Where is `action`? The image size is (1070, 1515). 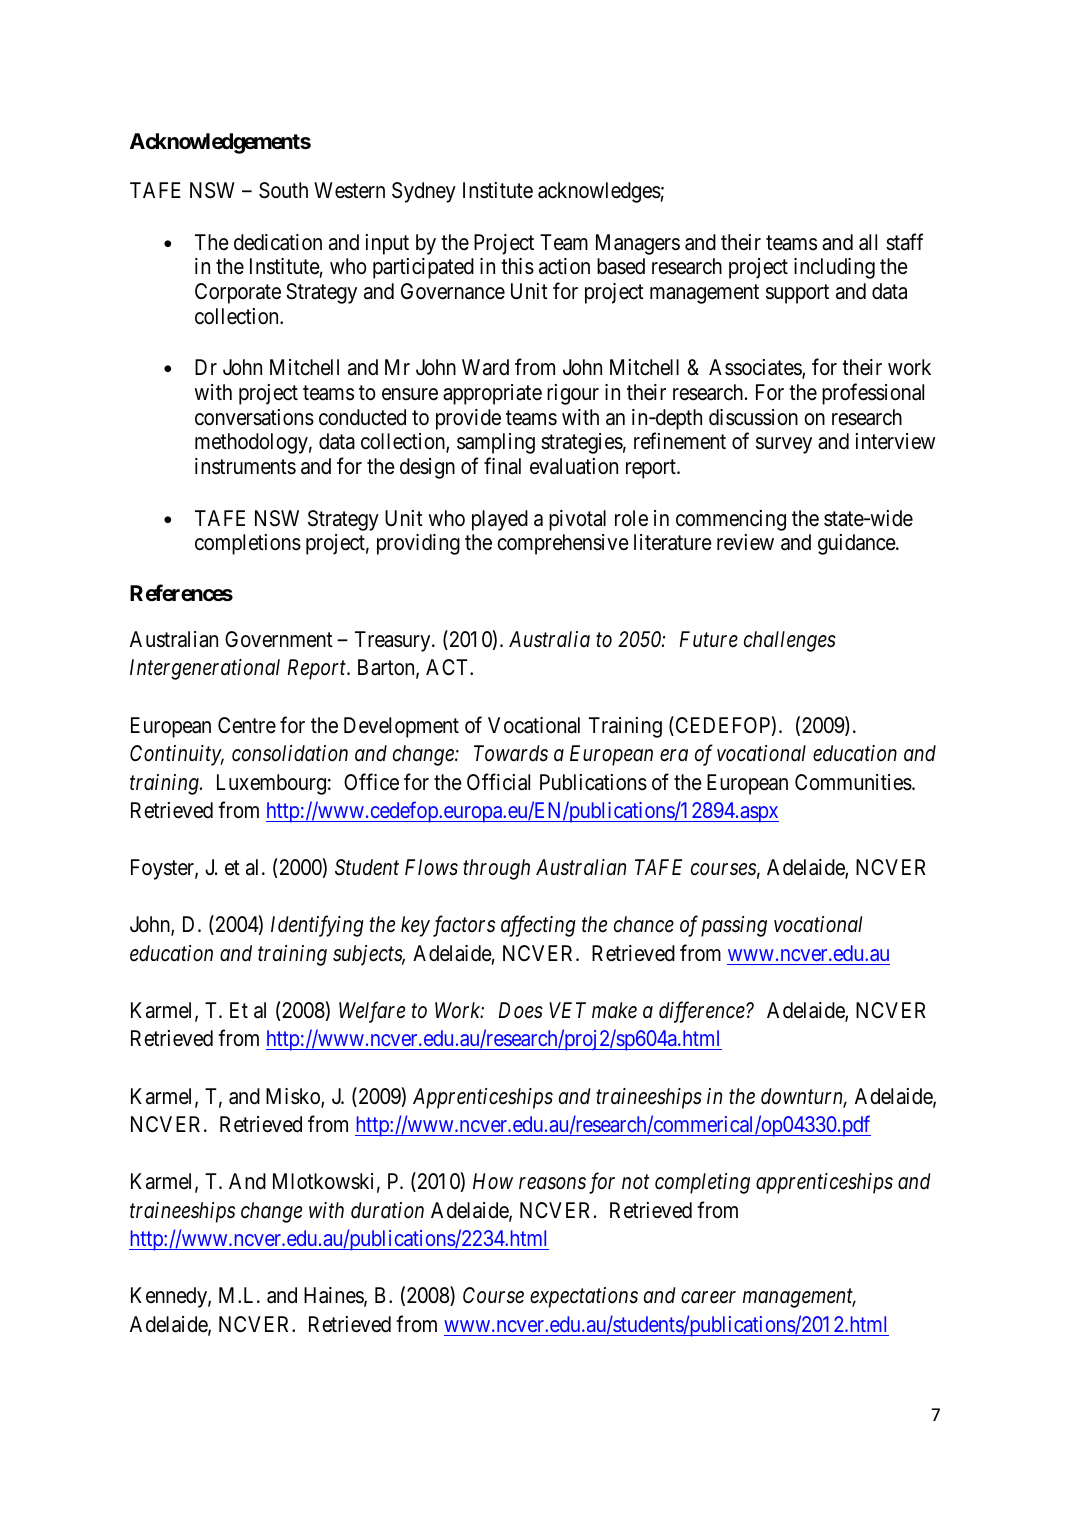 action is located at coordinates (564, 266).
